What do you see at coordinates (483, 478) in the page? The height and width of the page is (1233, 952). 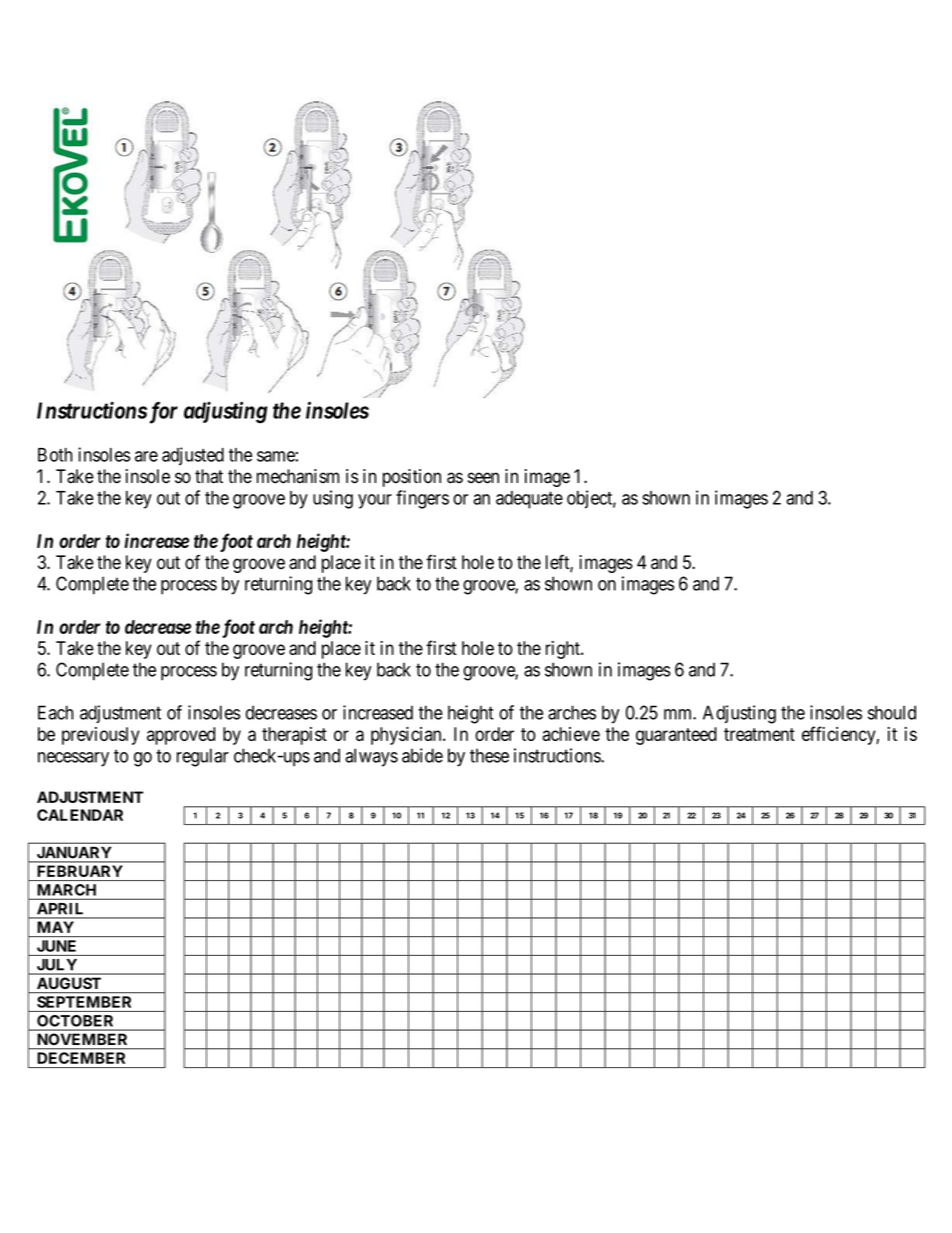 I see `seen` at bounding box center [483, 478].
